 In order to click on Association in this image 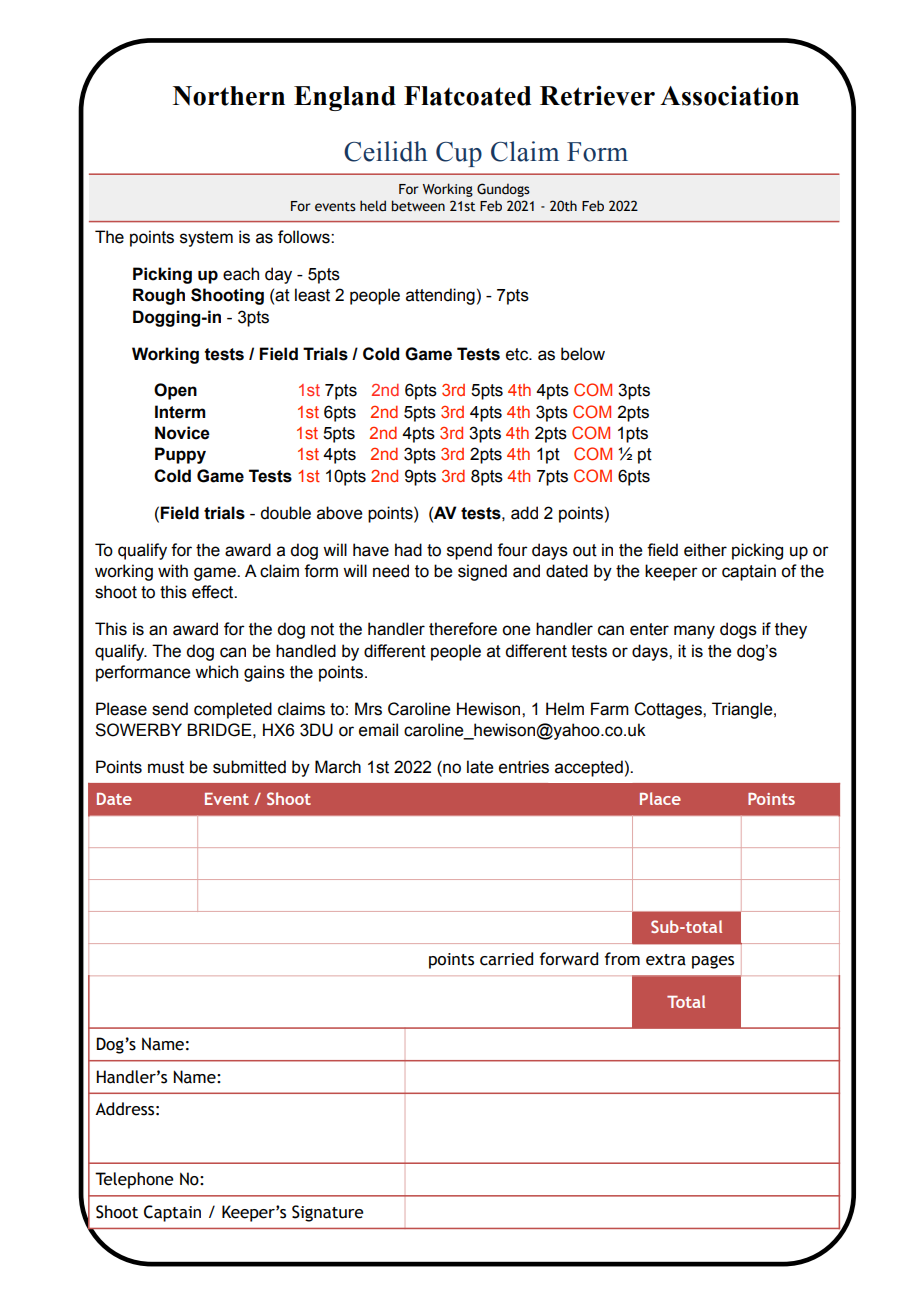, I will do `click(729, 96)`.
